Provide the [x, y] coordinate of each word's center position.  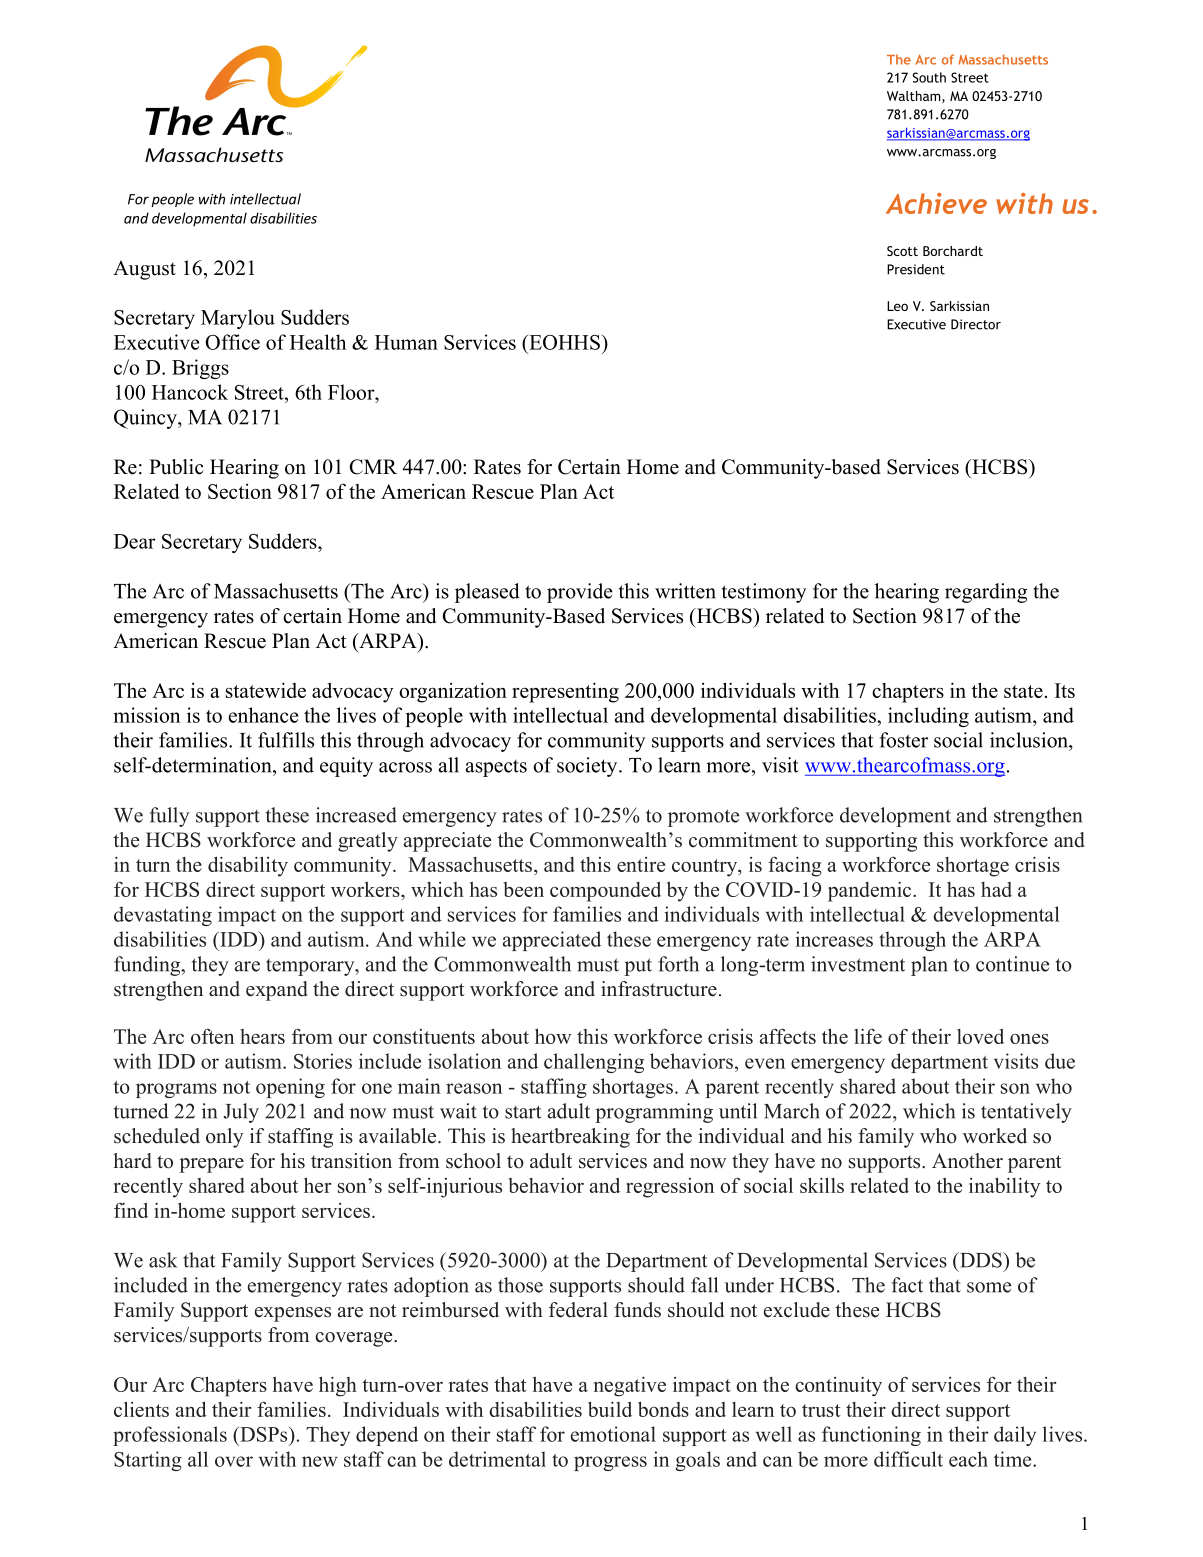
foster [904, 740]
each [968, 1459]
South [929, 77]
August [144, 270]
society [588, 767]
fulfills [286, 740]
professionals [170, 1436]
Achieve [936, 203]
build [610, 1409]
